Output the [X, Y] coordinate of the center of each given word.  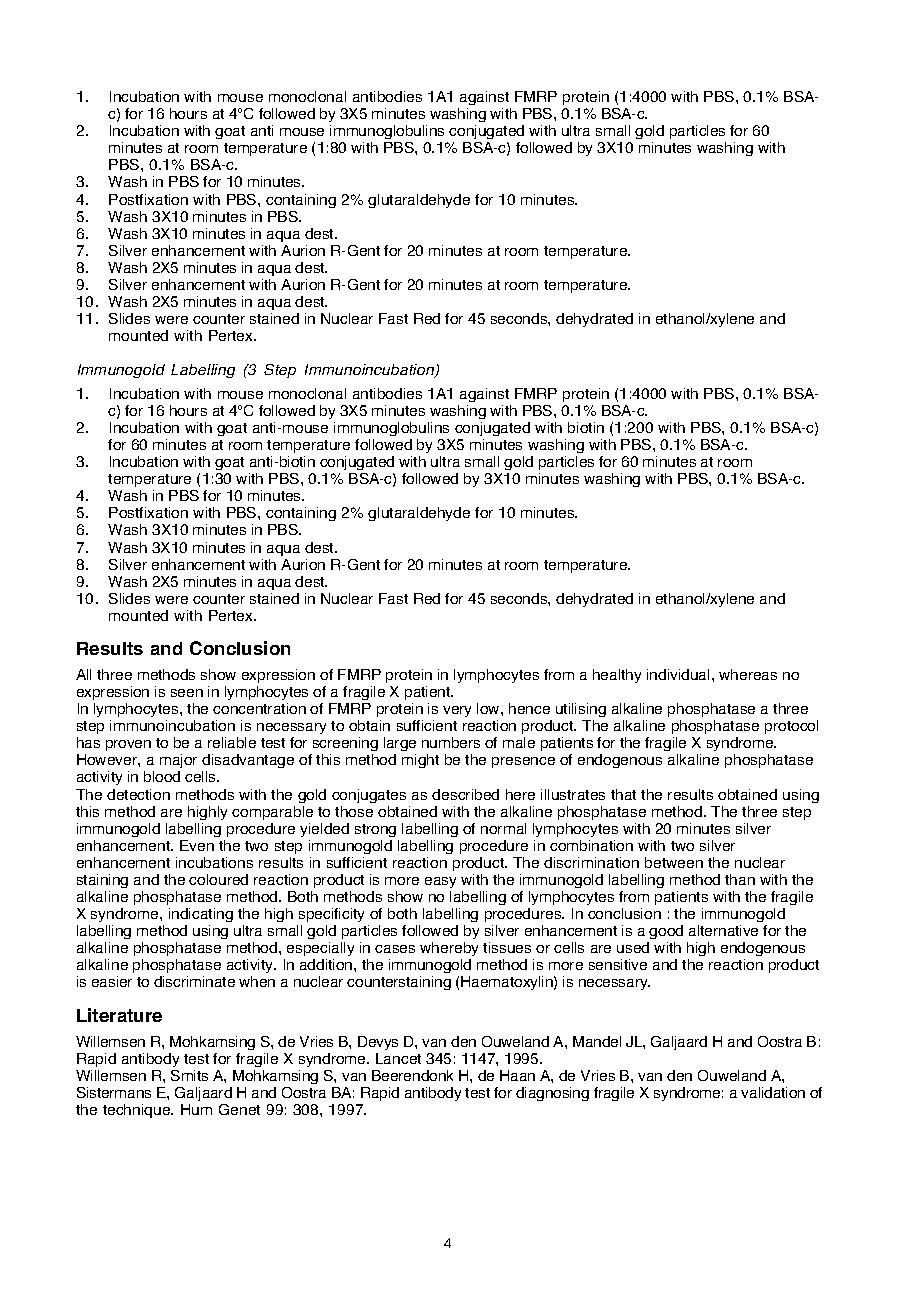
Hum [196, 1109]
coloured [218, 879]
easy [440, 882]
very [457, 711]
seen [187, 693]
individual [678, 674]
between [674, 862]
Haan [517, 1075]
